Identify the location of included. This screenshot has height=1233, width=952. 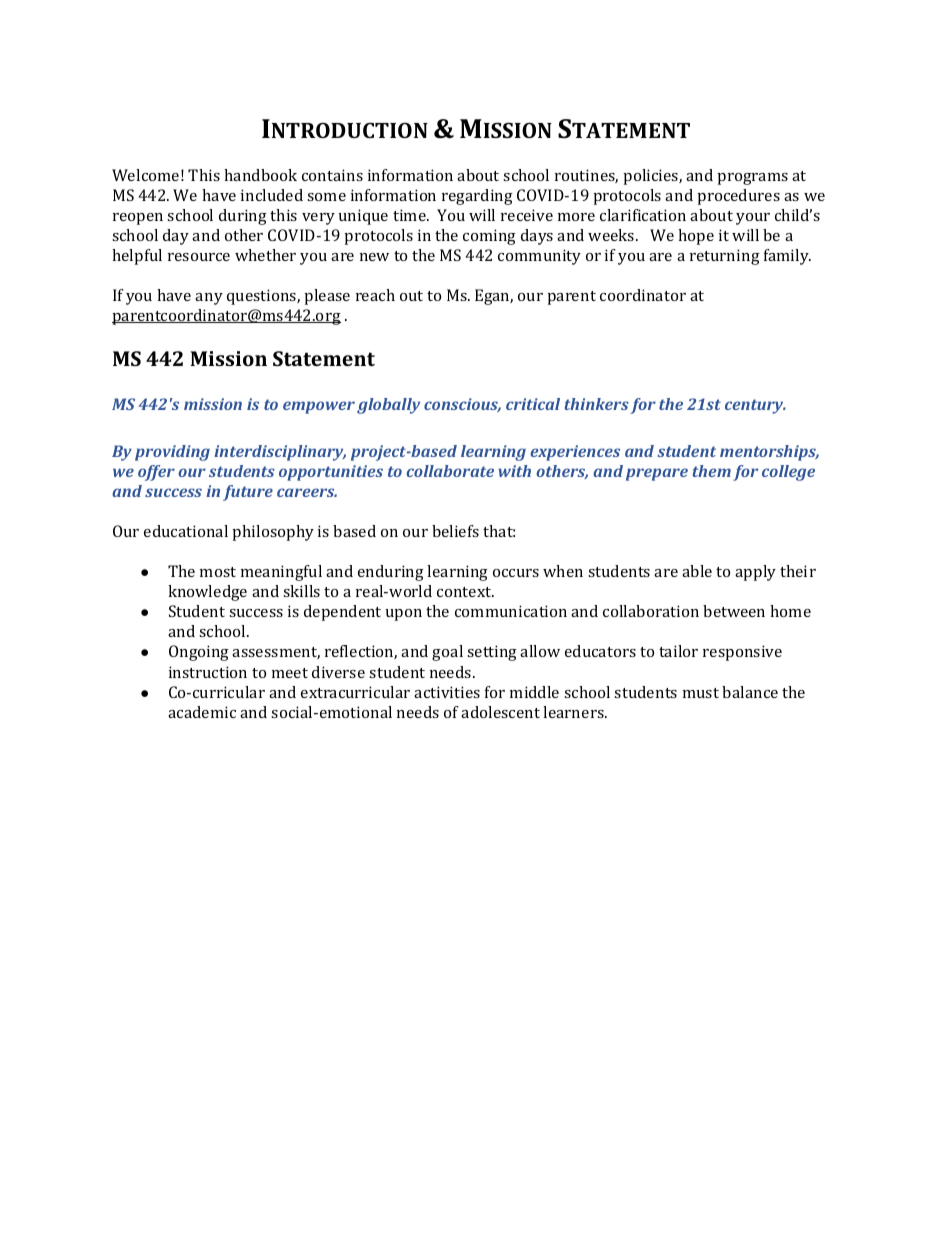
(272, 195).
